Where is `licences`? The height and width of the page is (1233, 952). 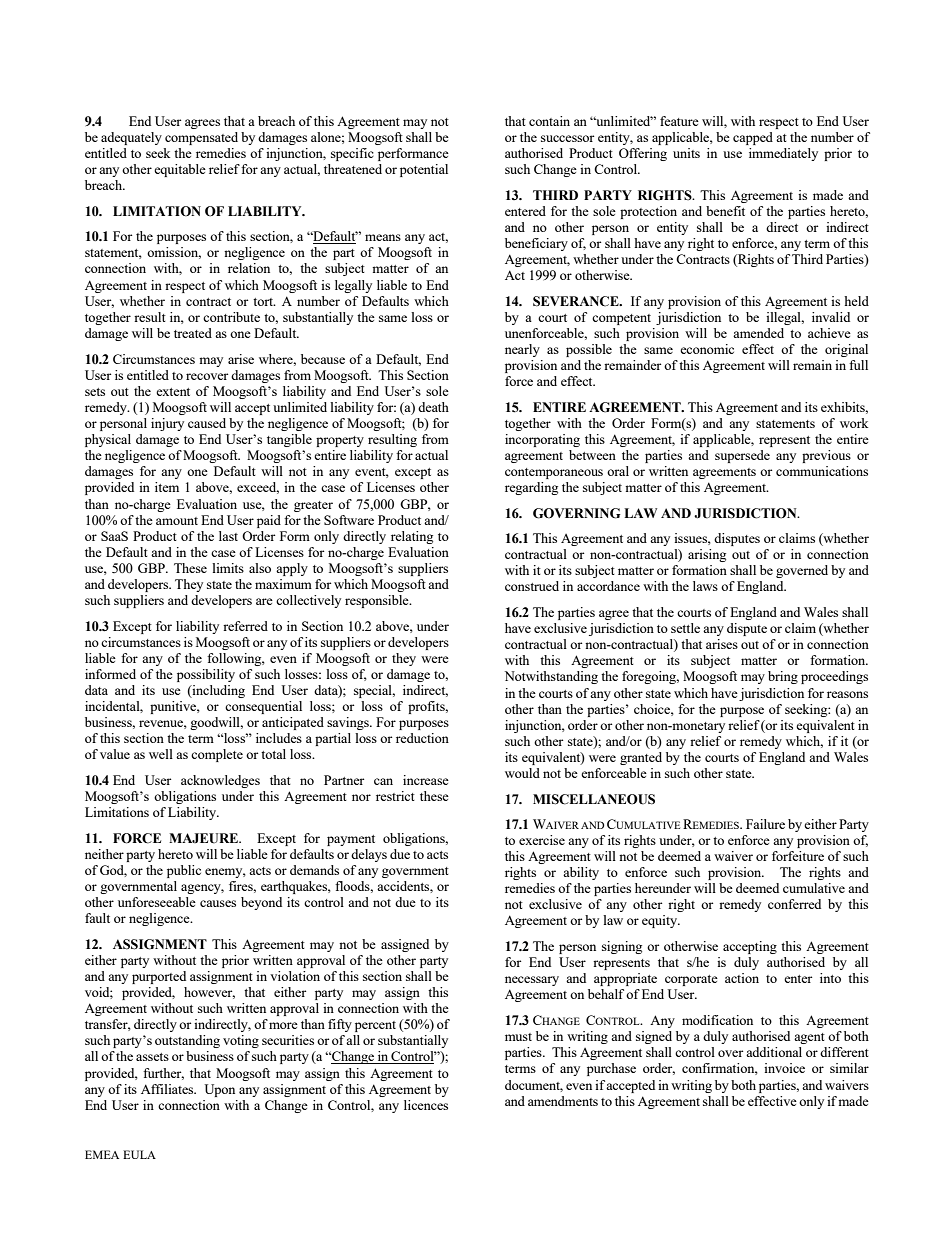
licences is located at coordinates (426, 1105).
